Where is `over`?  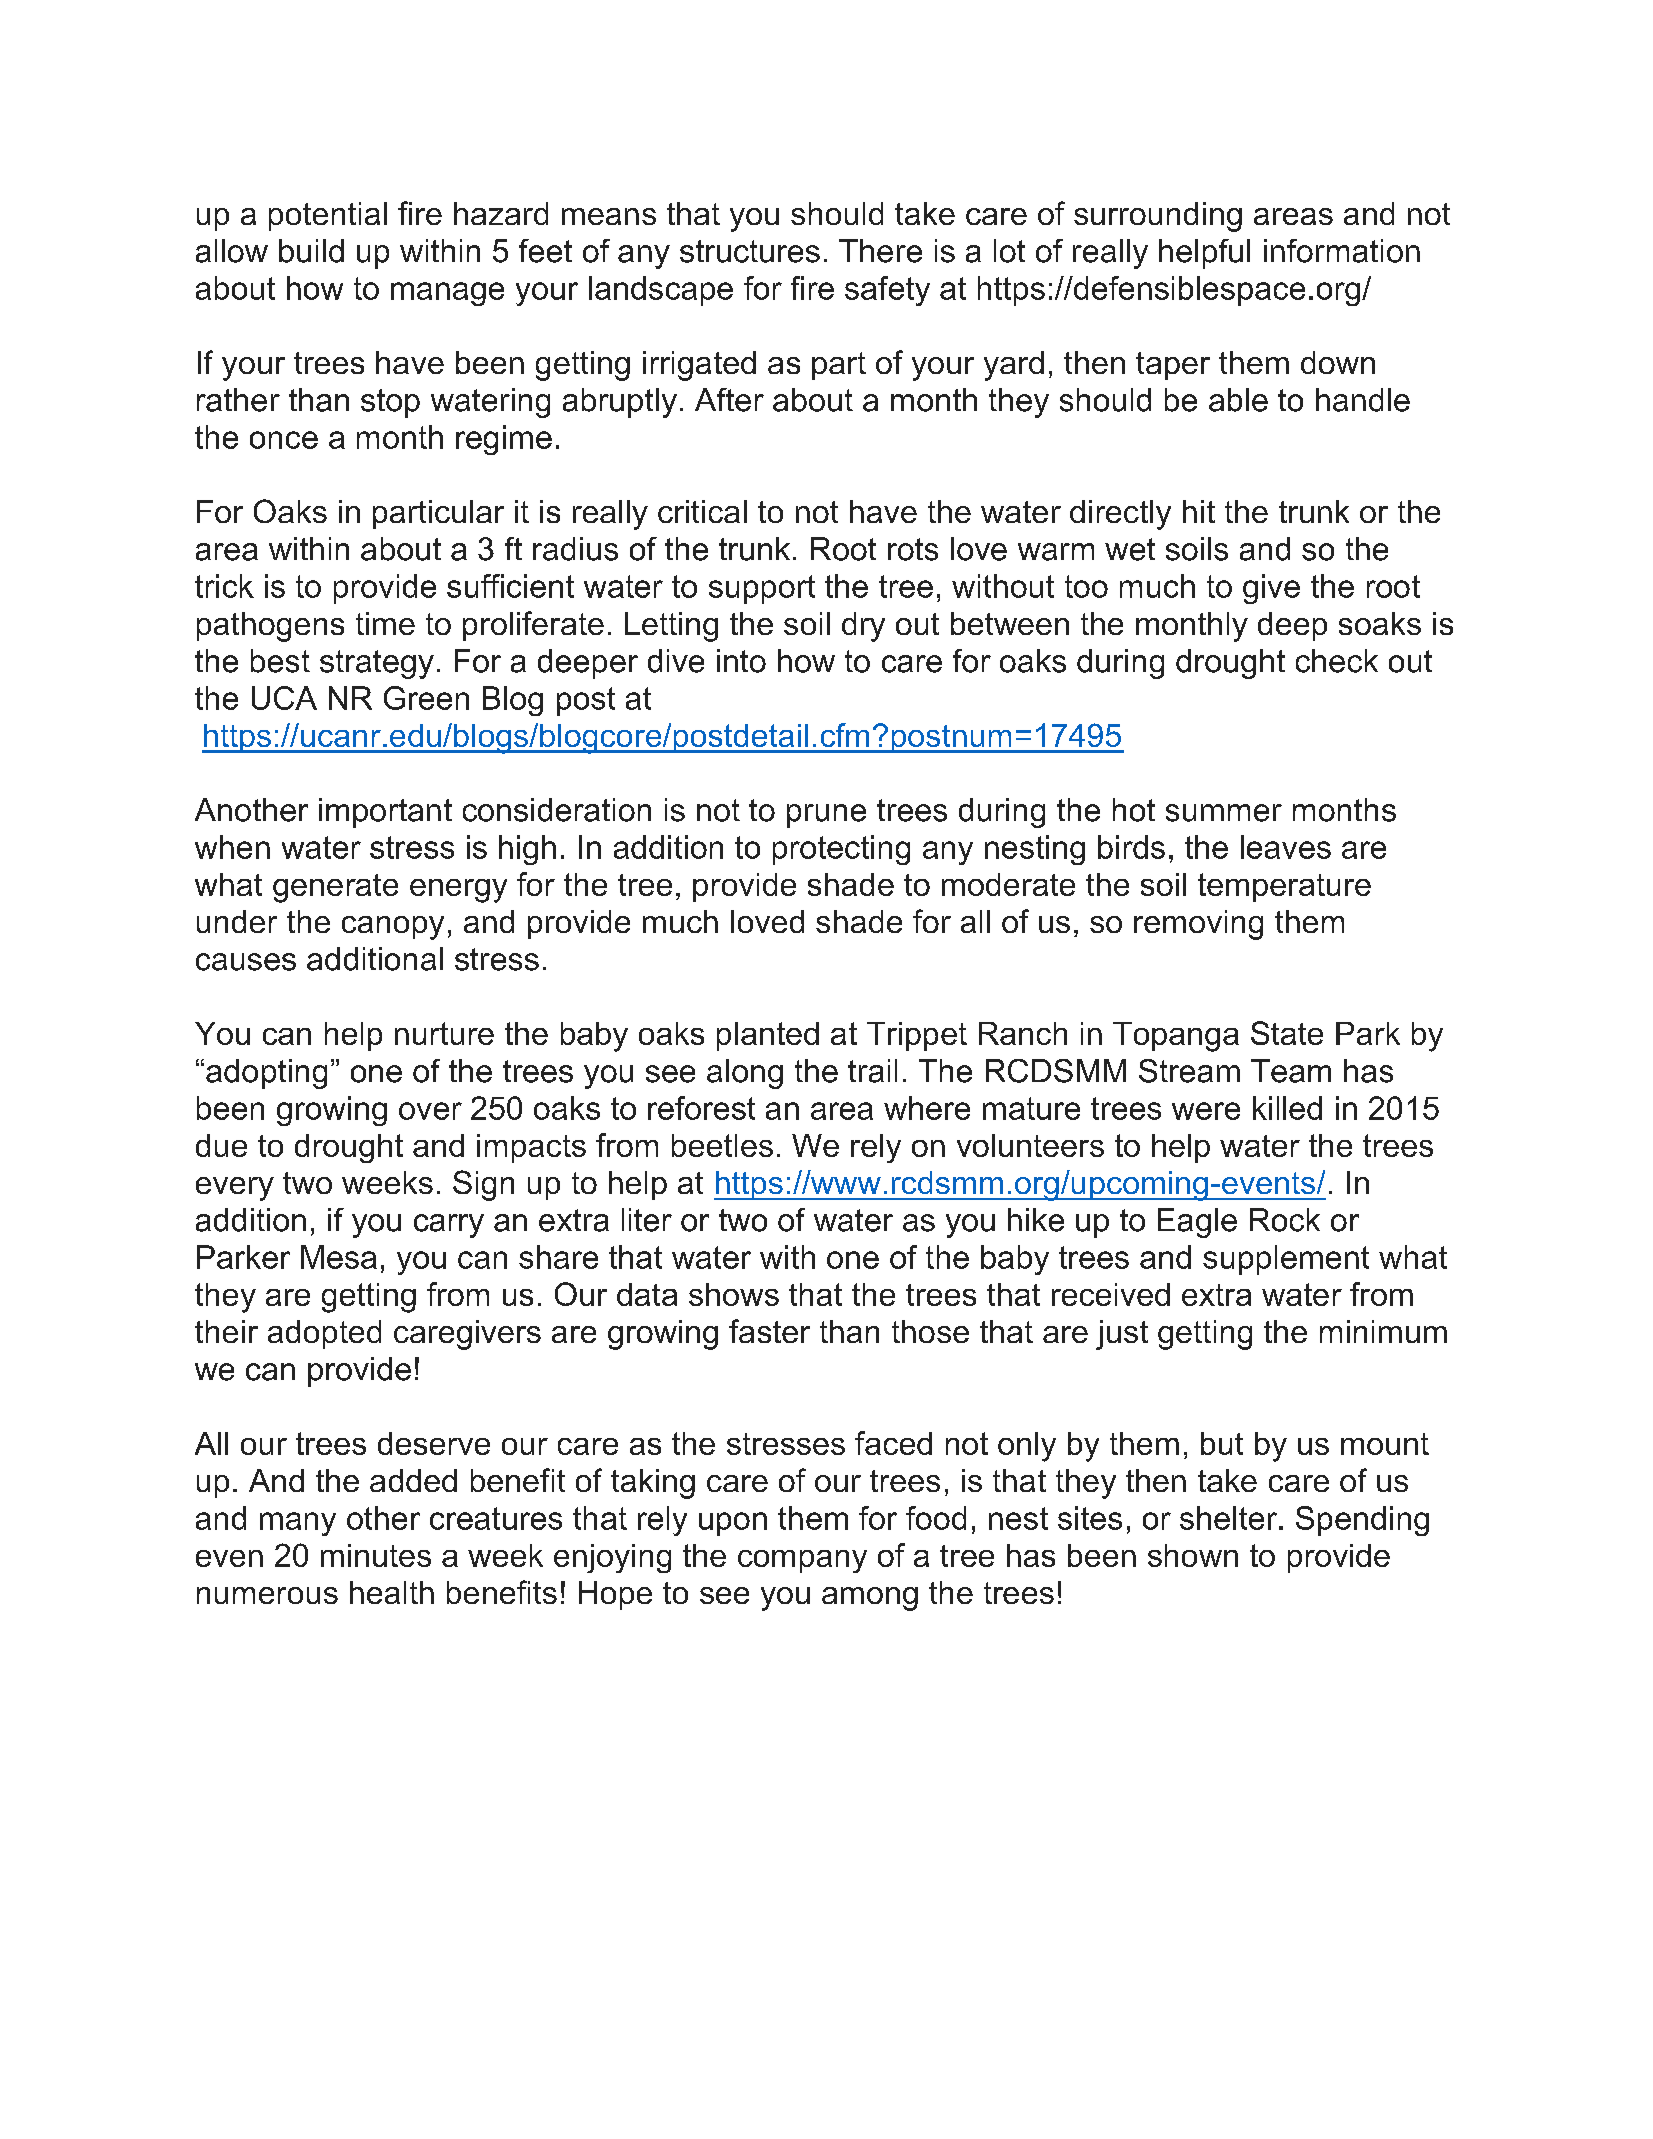 over is located at coordinates (430, 1111).
